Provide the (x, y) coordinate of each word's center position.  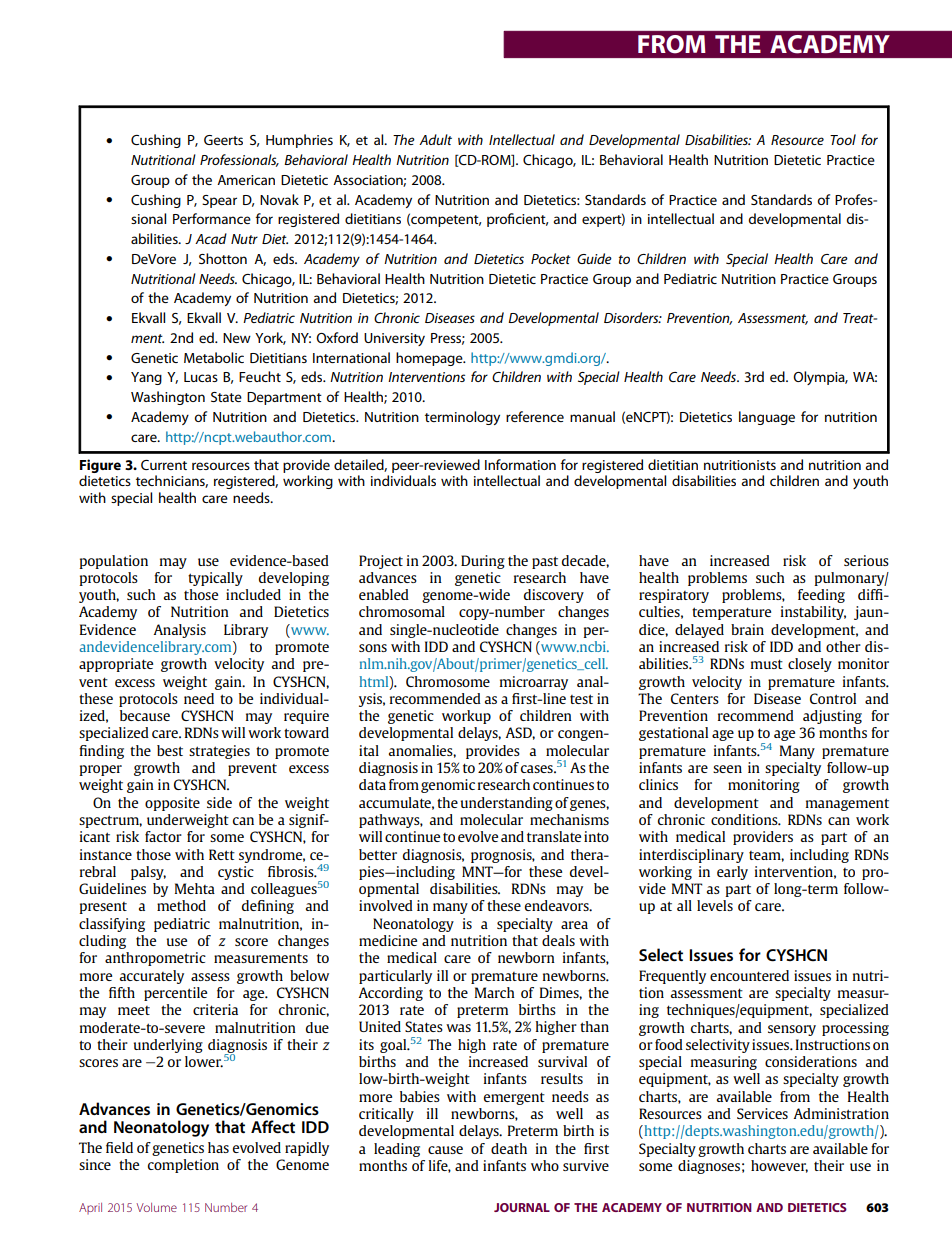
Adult (435, 139)
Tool (843, 139)
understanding (507, 804)
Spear (219, 201)
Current (164, 465)
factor (163, 836)
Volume (156, 1207)
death (509, 1148)
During (483, 562)
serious (866, 560)
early (732, 873)
